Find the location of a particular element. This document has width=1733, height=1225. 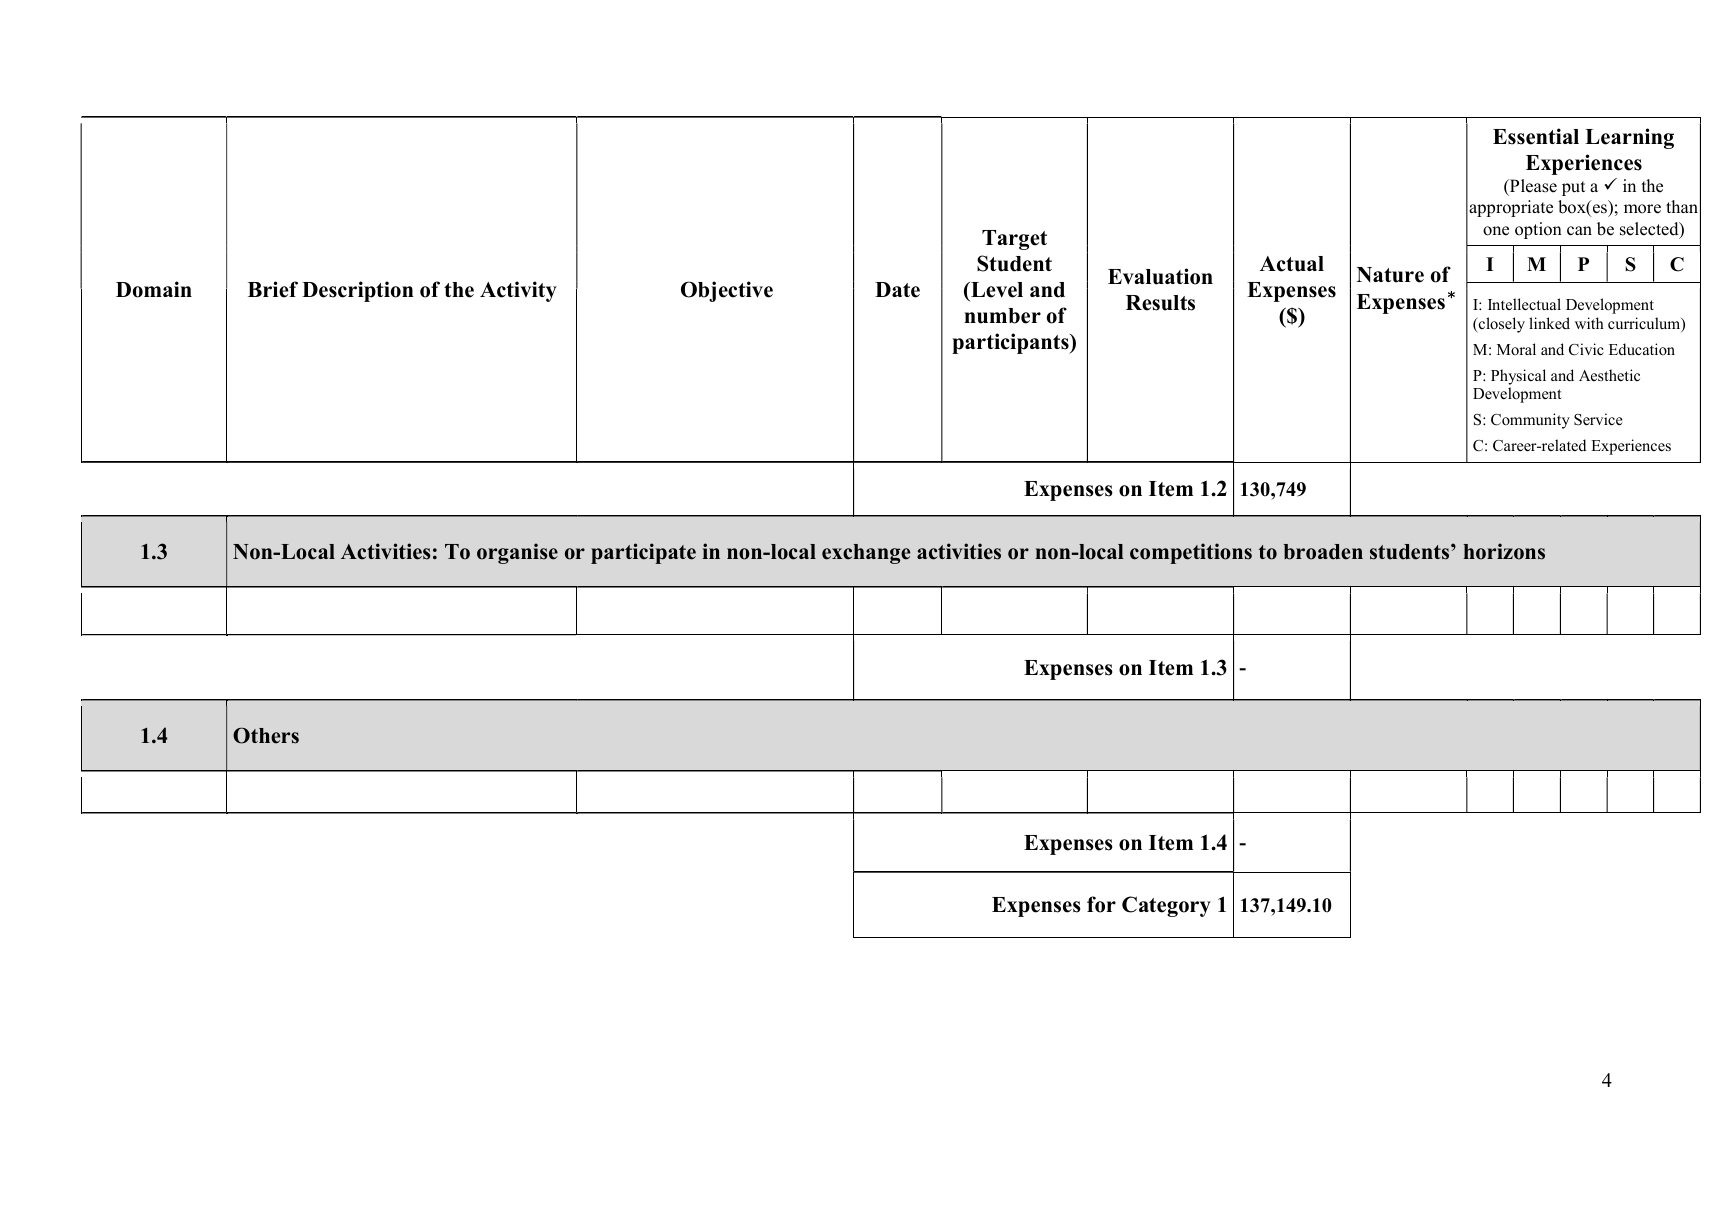

Category is located at coordinates (1166, 906).
